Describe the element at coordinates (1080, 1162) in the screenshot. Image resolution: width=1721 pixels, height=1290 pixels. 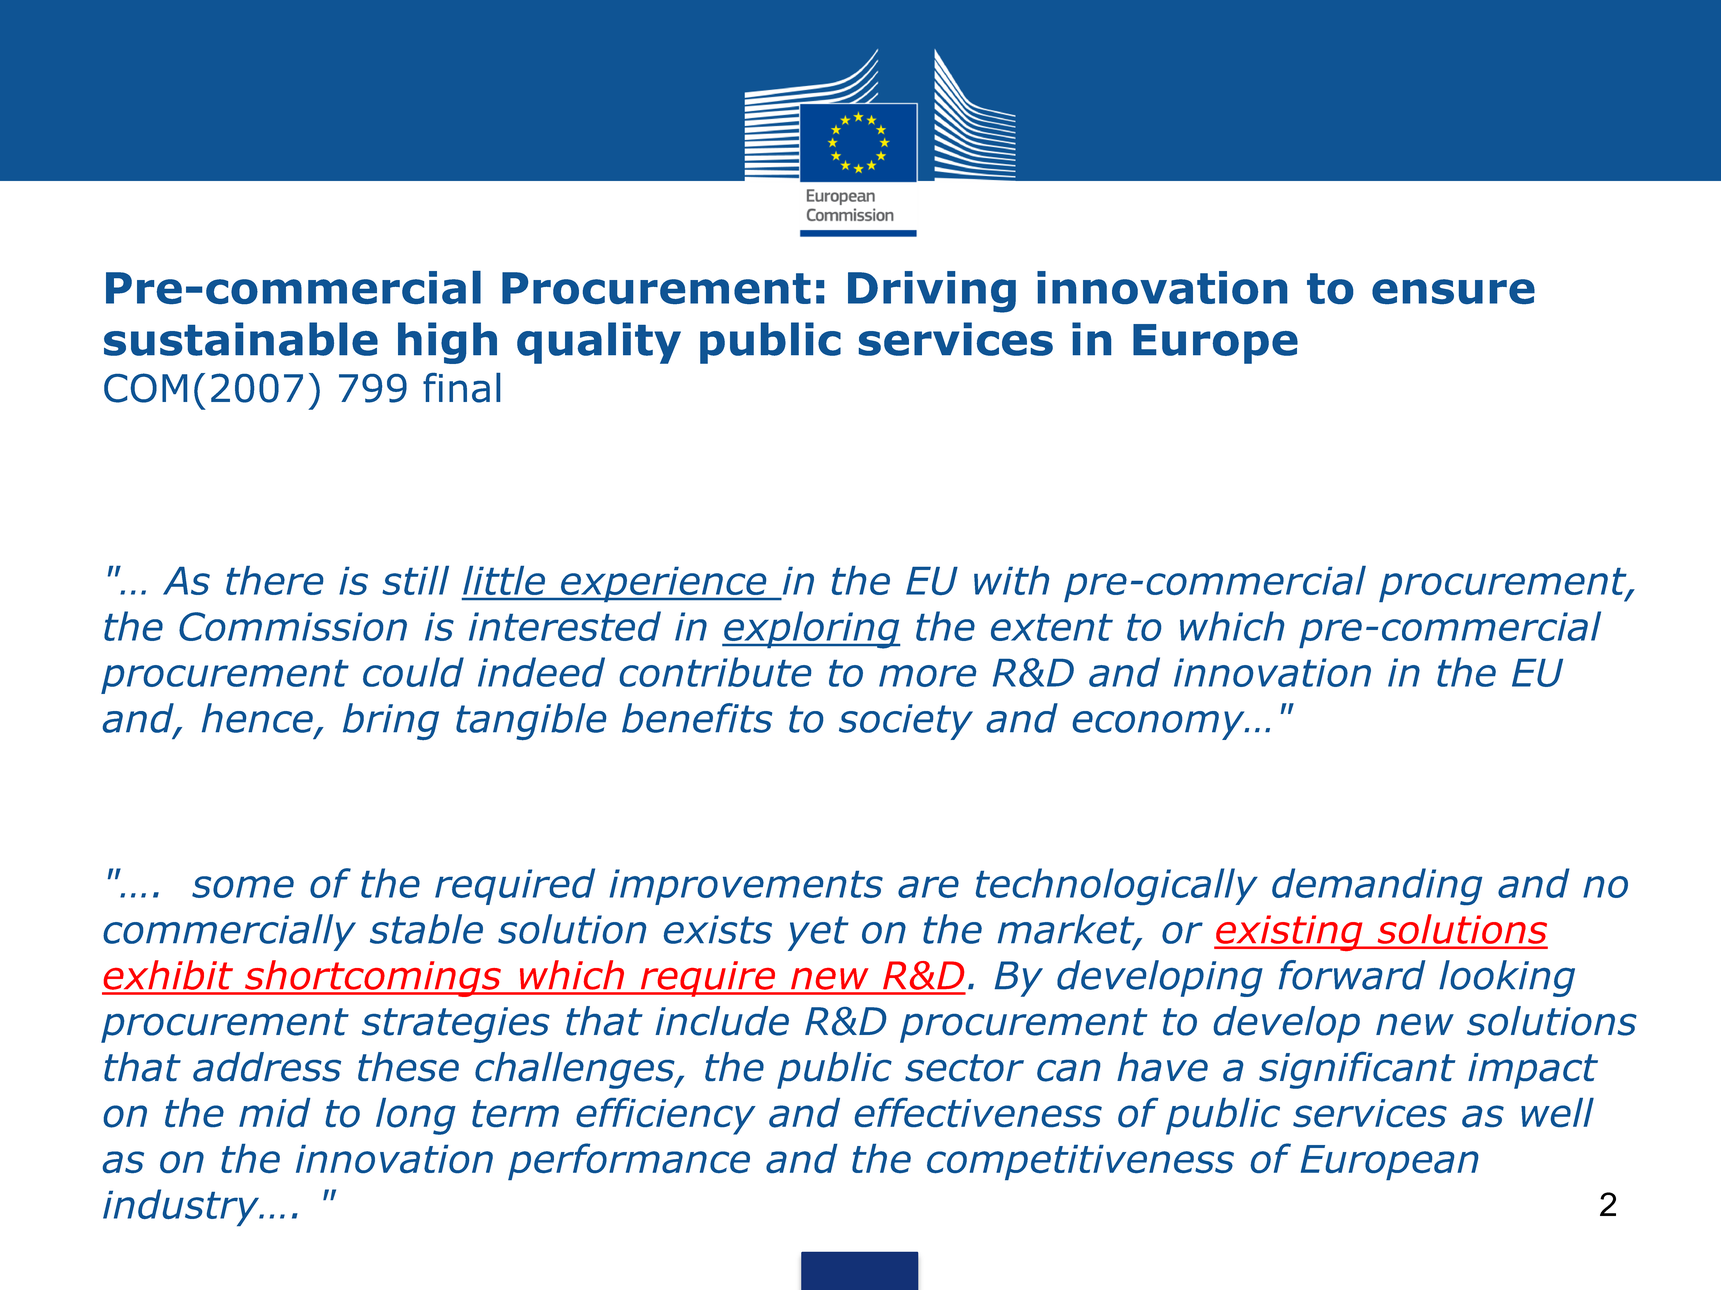
I see `competitiveness` at that location.
